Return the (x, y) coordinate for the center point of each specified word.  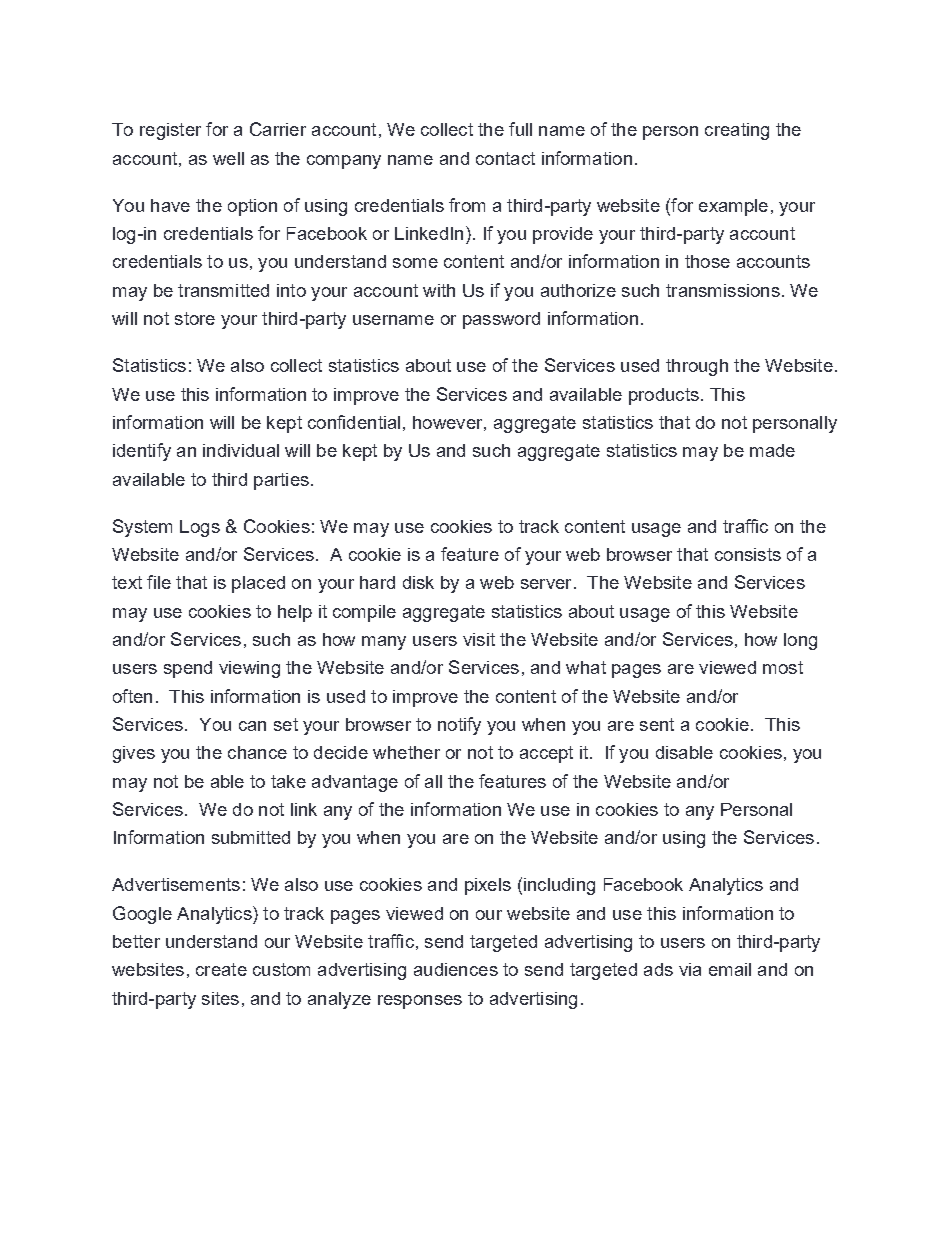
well (228, 158)
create (221, 969)
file (159, 582)
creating (737, 131)
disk (418, 582)
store (195, 318)
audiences (456, 969)
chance (257, 752)
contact (505, 158)
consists (748, 554)
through (697, 367)
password (501, 320)
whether (406, 752)
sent (657, 724)
